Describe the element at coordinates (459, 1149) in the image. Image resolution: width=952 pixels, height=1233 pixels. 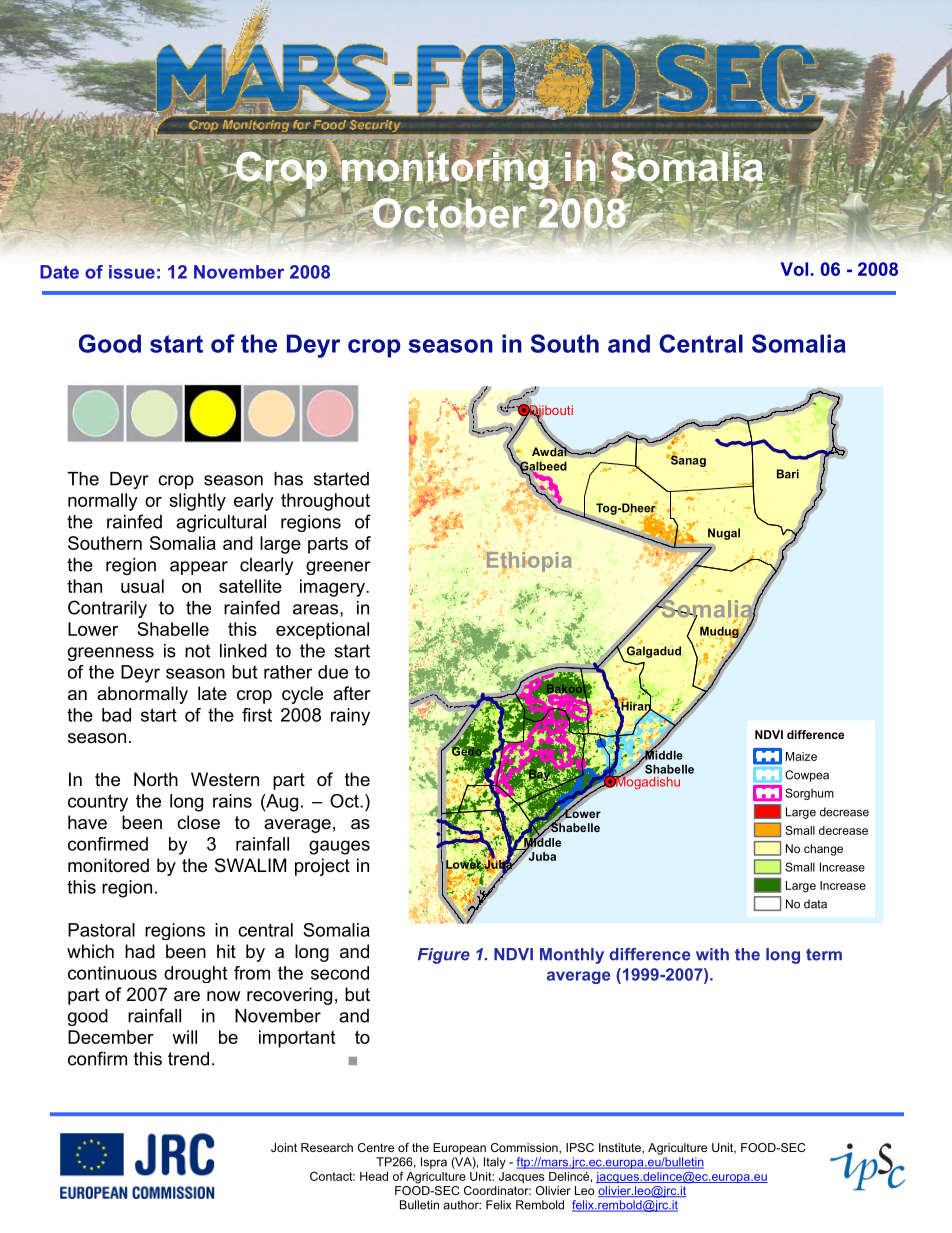
I see `European` at that location.
